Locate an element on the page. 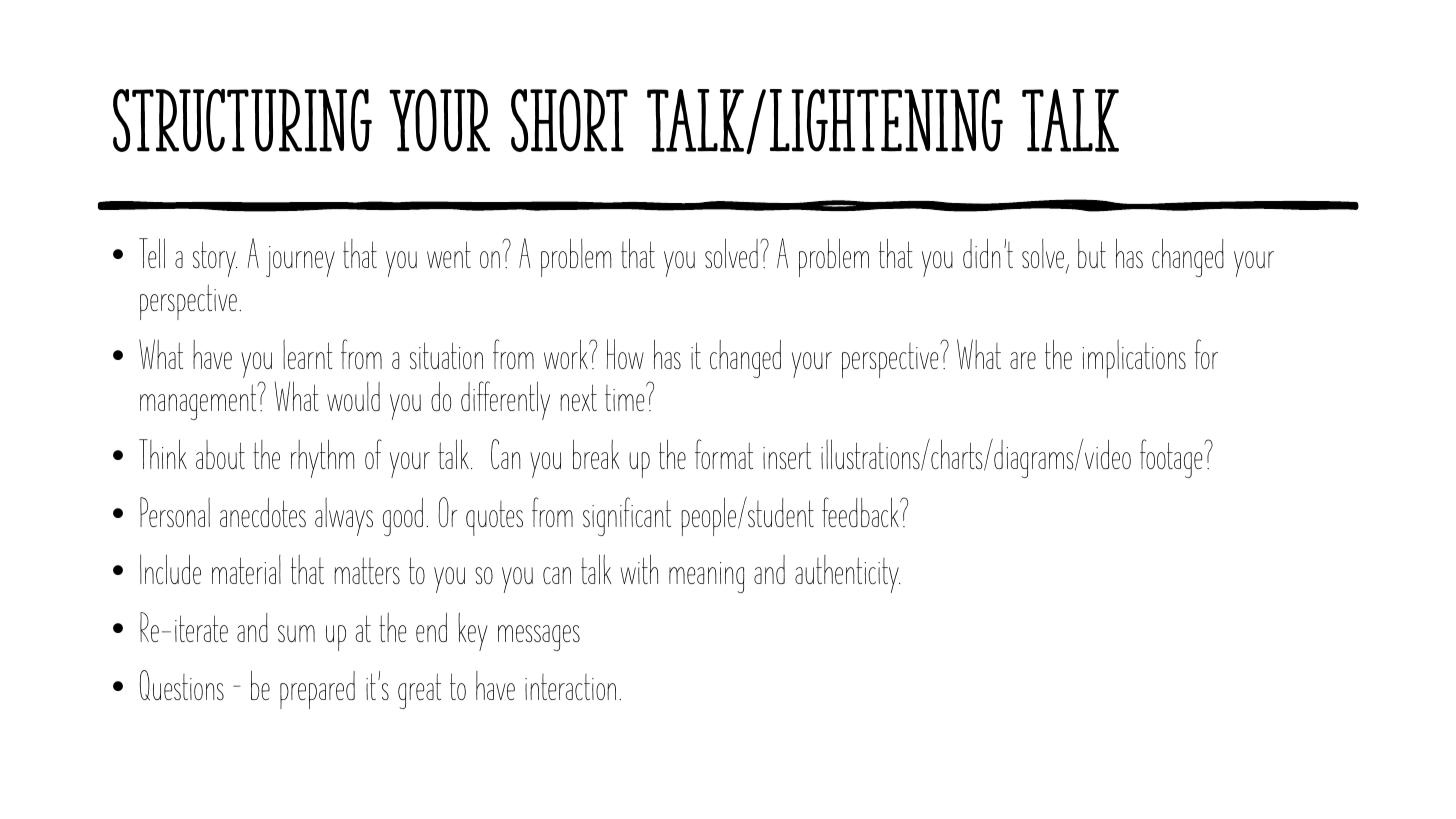  time is located at coordinates (626, 397).
